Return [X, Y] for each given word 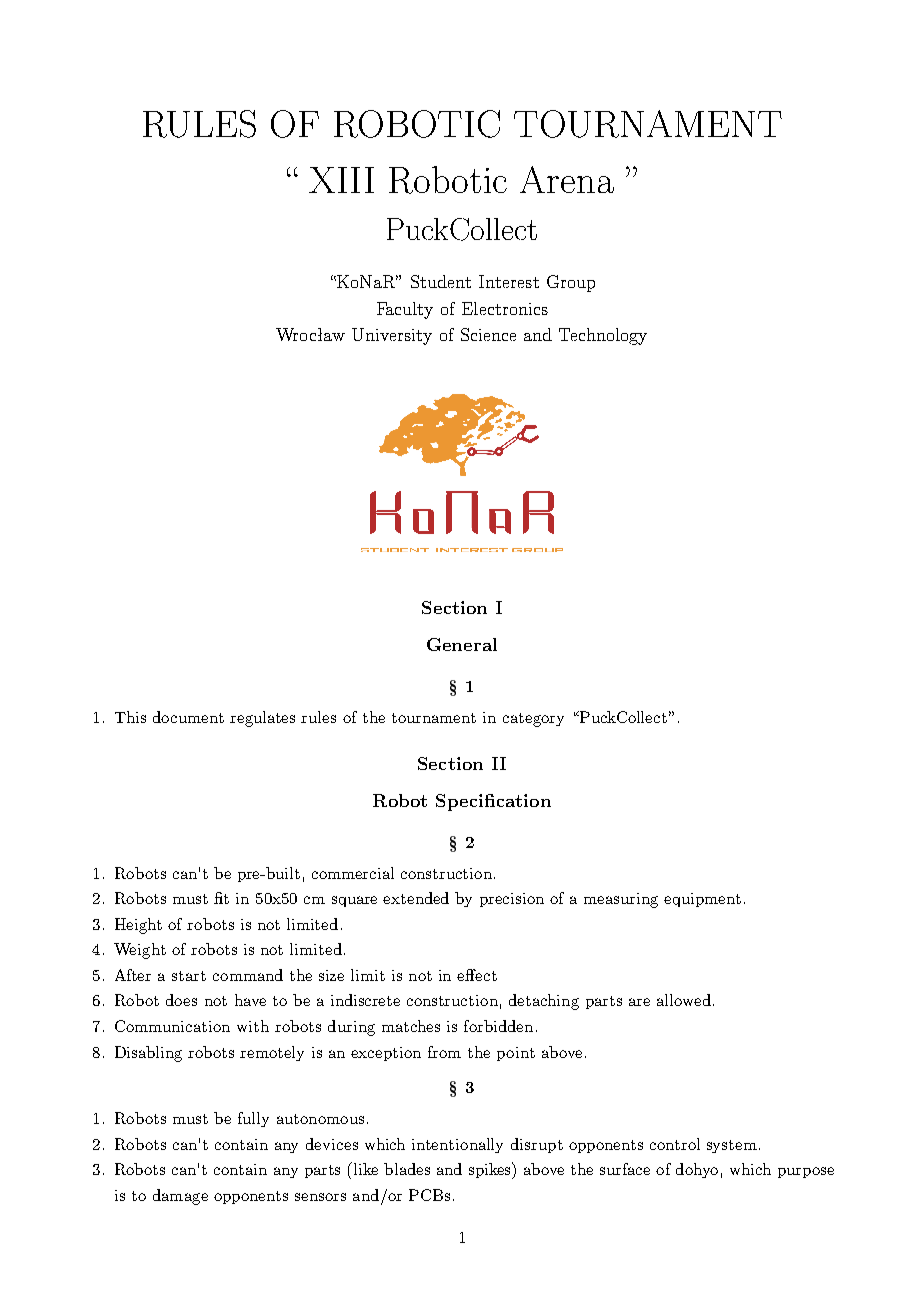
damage [180, 1197]
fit [221, 898]
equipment [702, 900]
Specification [493, 802]
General [462, 644]
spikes [491, 1170]
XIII [341, 180]
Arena [567, 179]
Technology [603, 336]
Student [441, 281]
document [188, 717]
